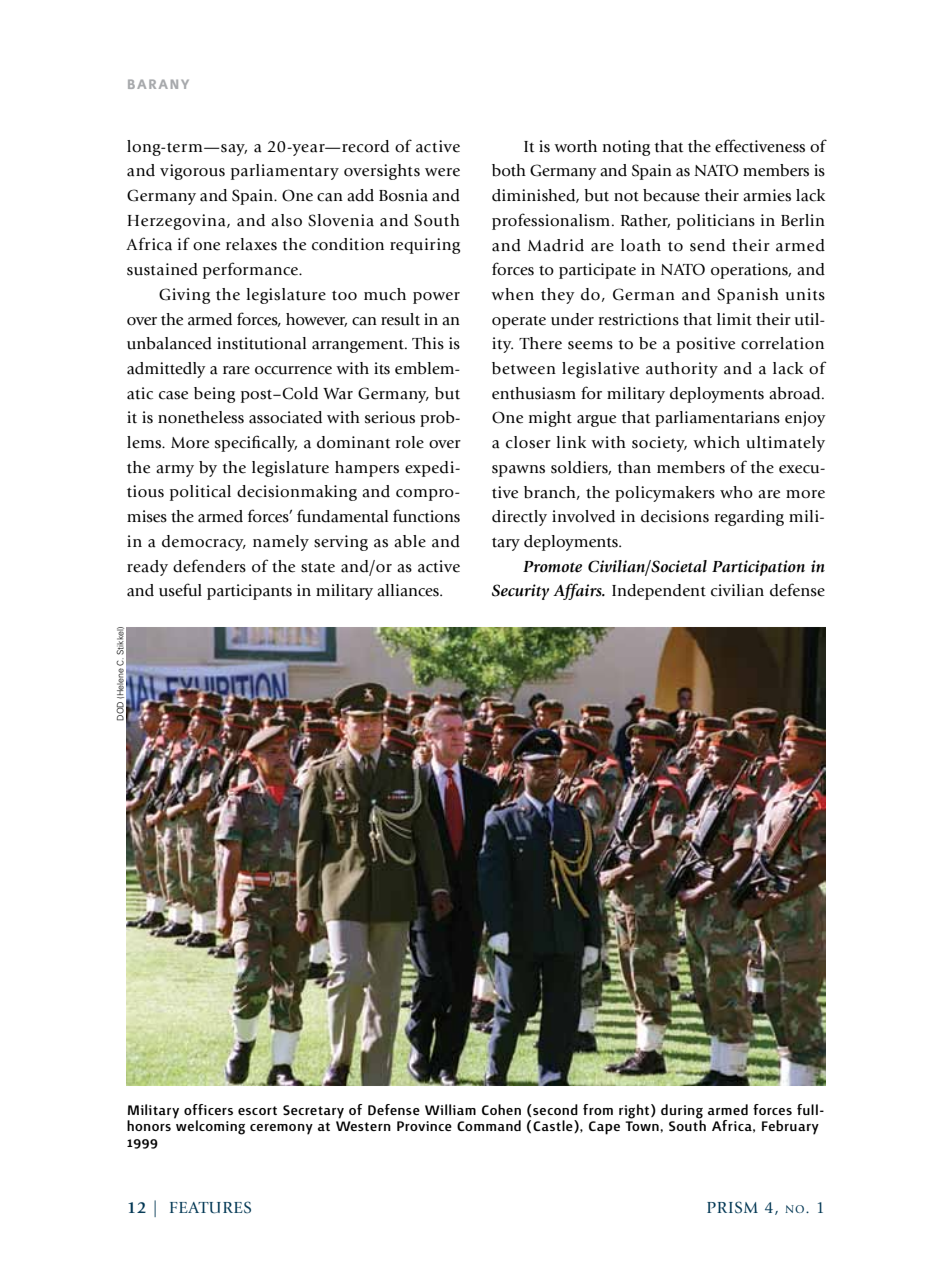  Describe the element at coordinates (501, 1109) in the document. I see `Cohen` at that location.
